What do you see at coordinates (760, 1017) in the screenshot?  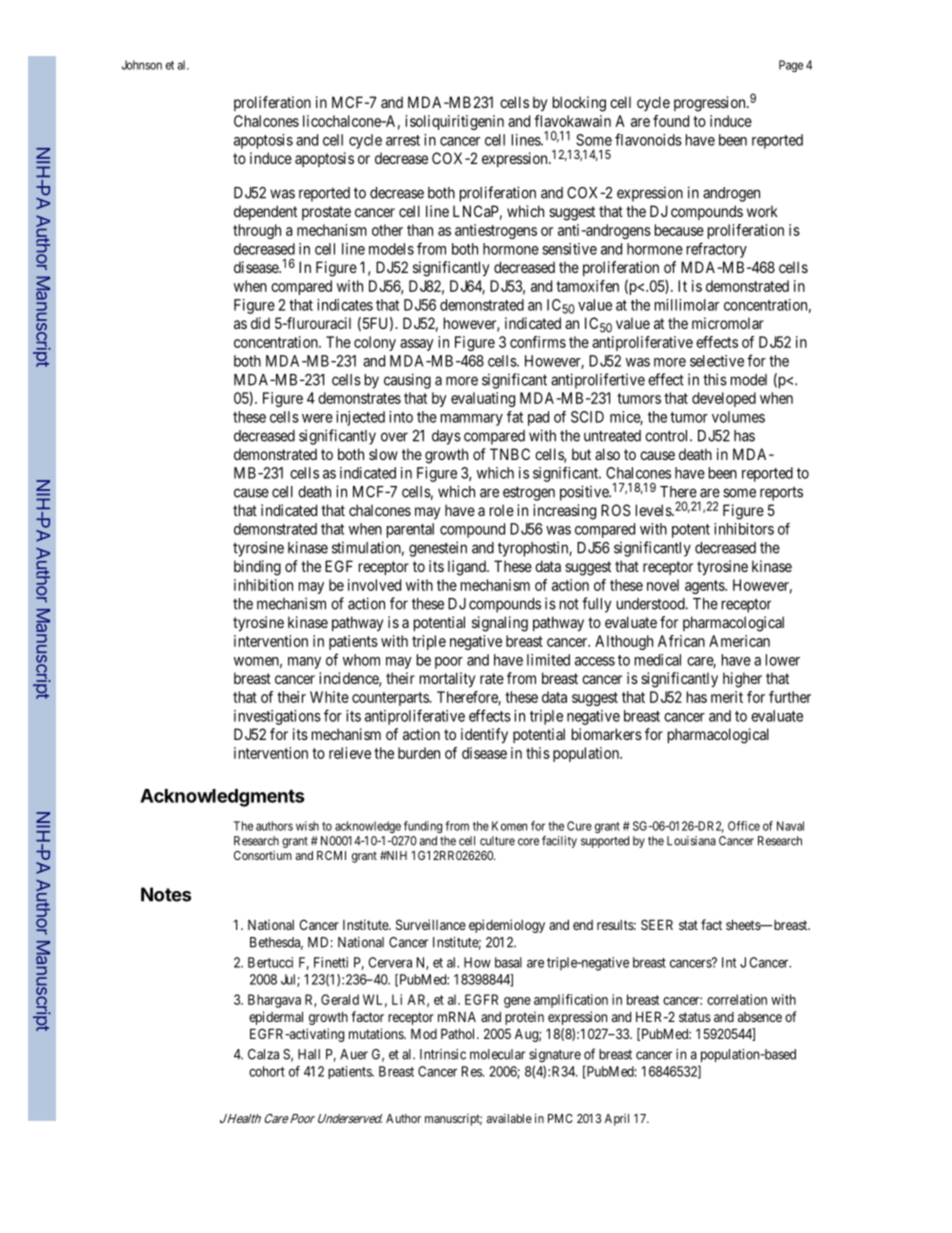 I see `absence` at bounding box center [760, 1017].
